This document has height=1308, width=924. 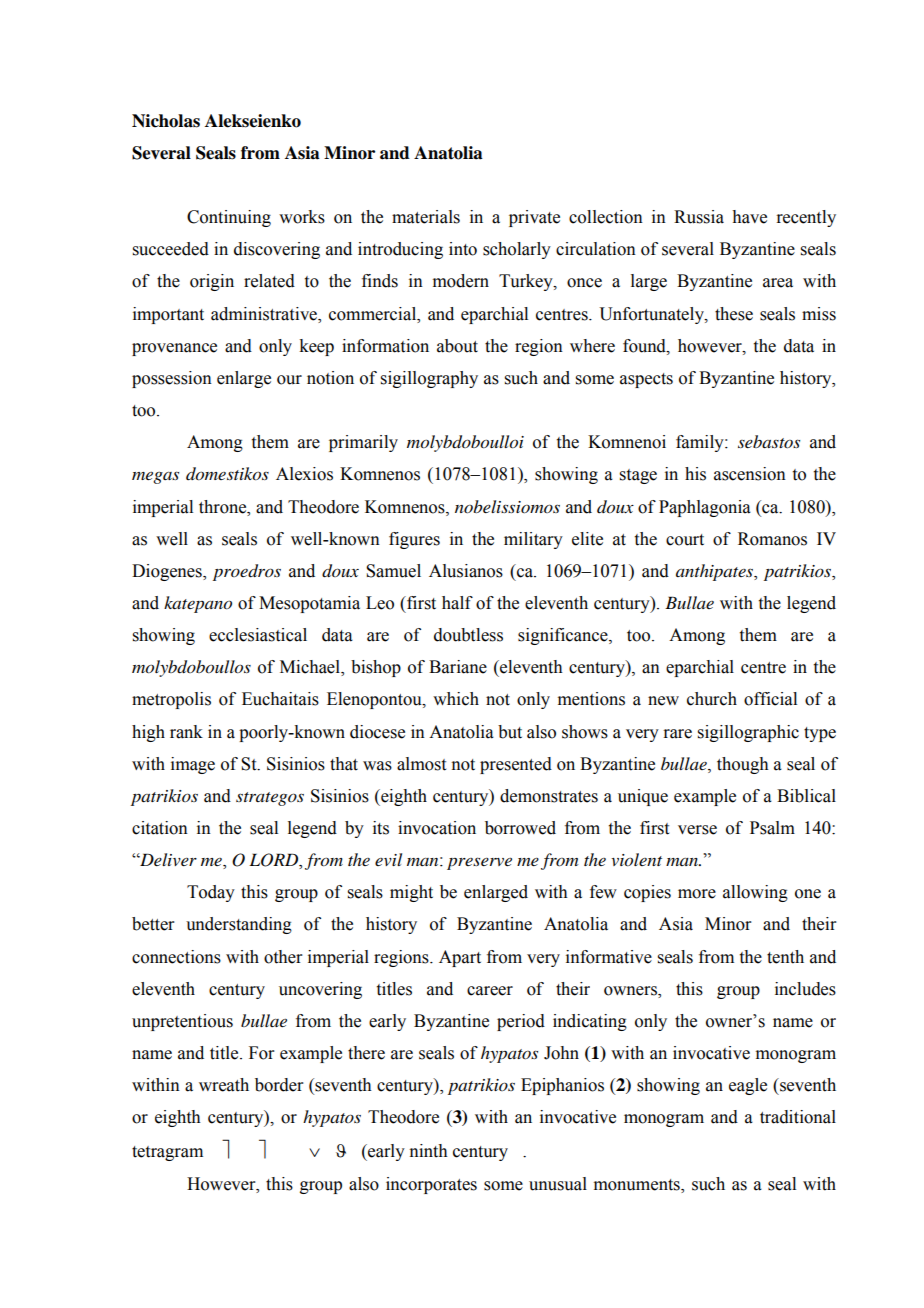 What do you see at coordinates (712, 699) in the document?
I see `church` at bounding box center [712, 699].
